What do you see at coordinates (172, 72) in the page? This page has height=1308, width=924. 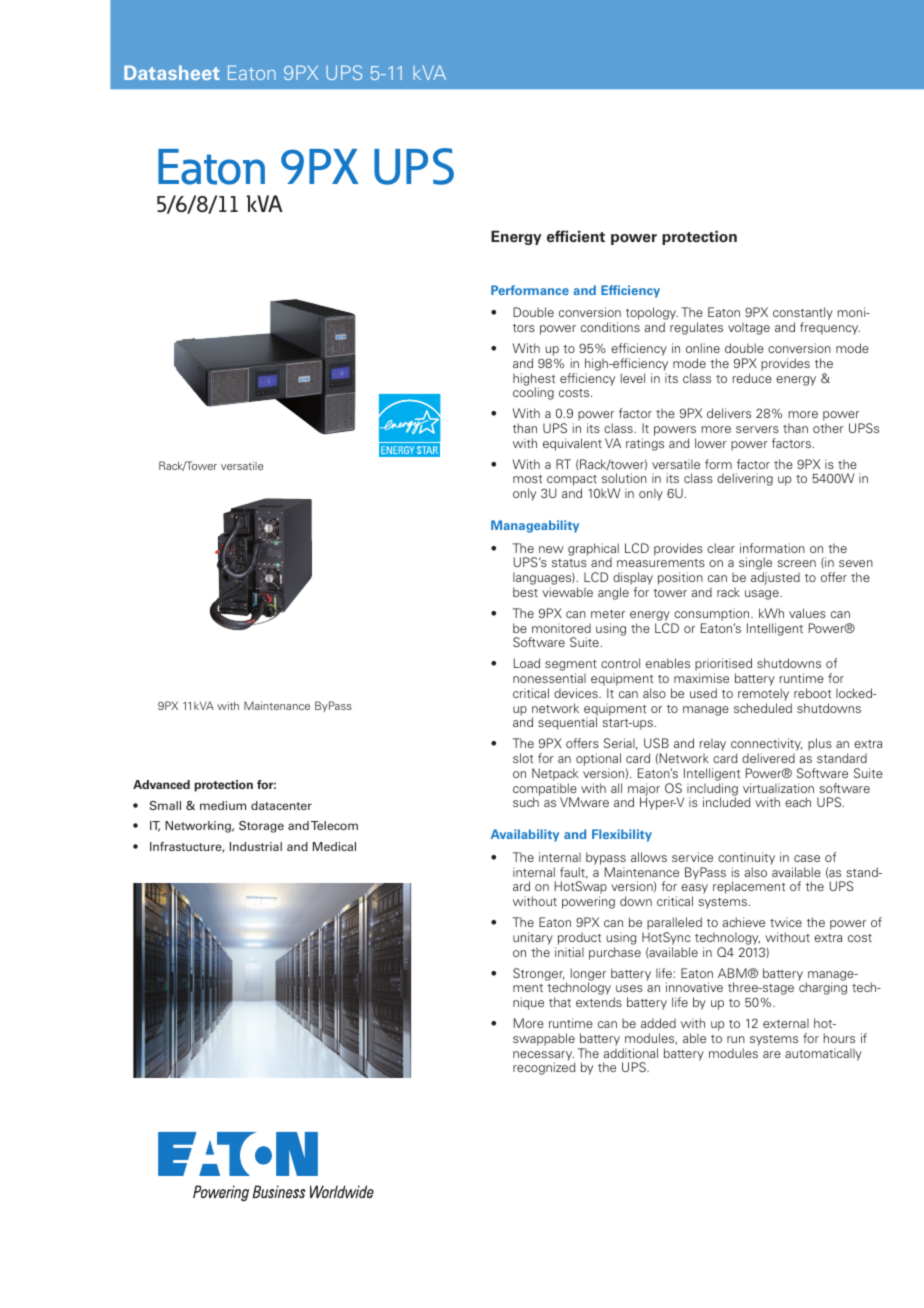 I see `Datasheet` at bounding box center [172, 72].
